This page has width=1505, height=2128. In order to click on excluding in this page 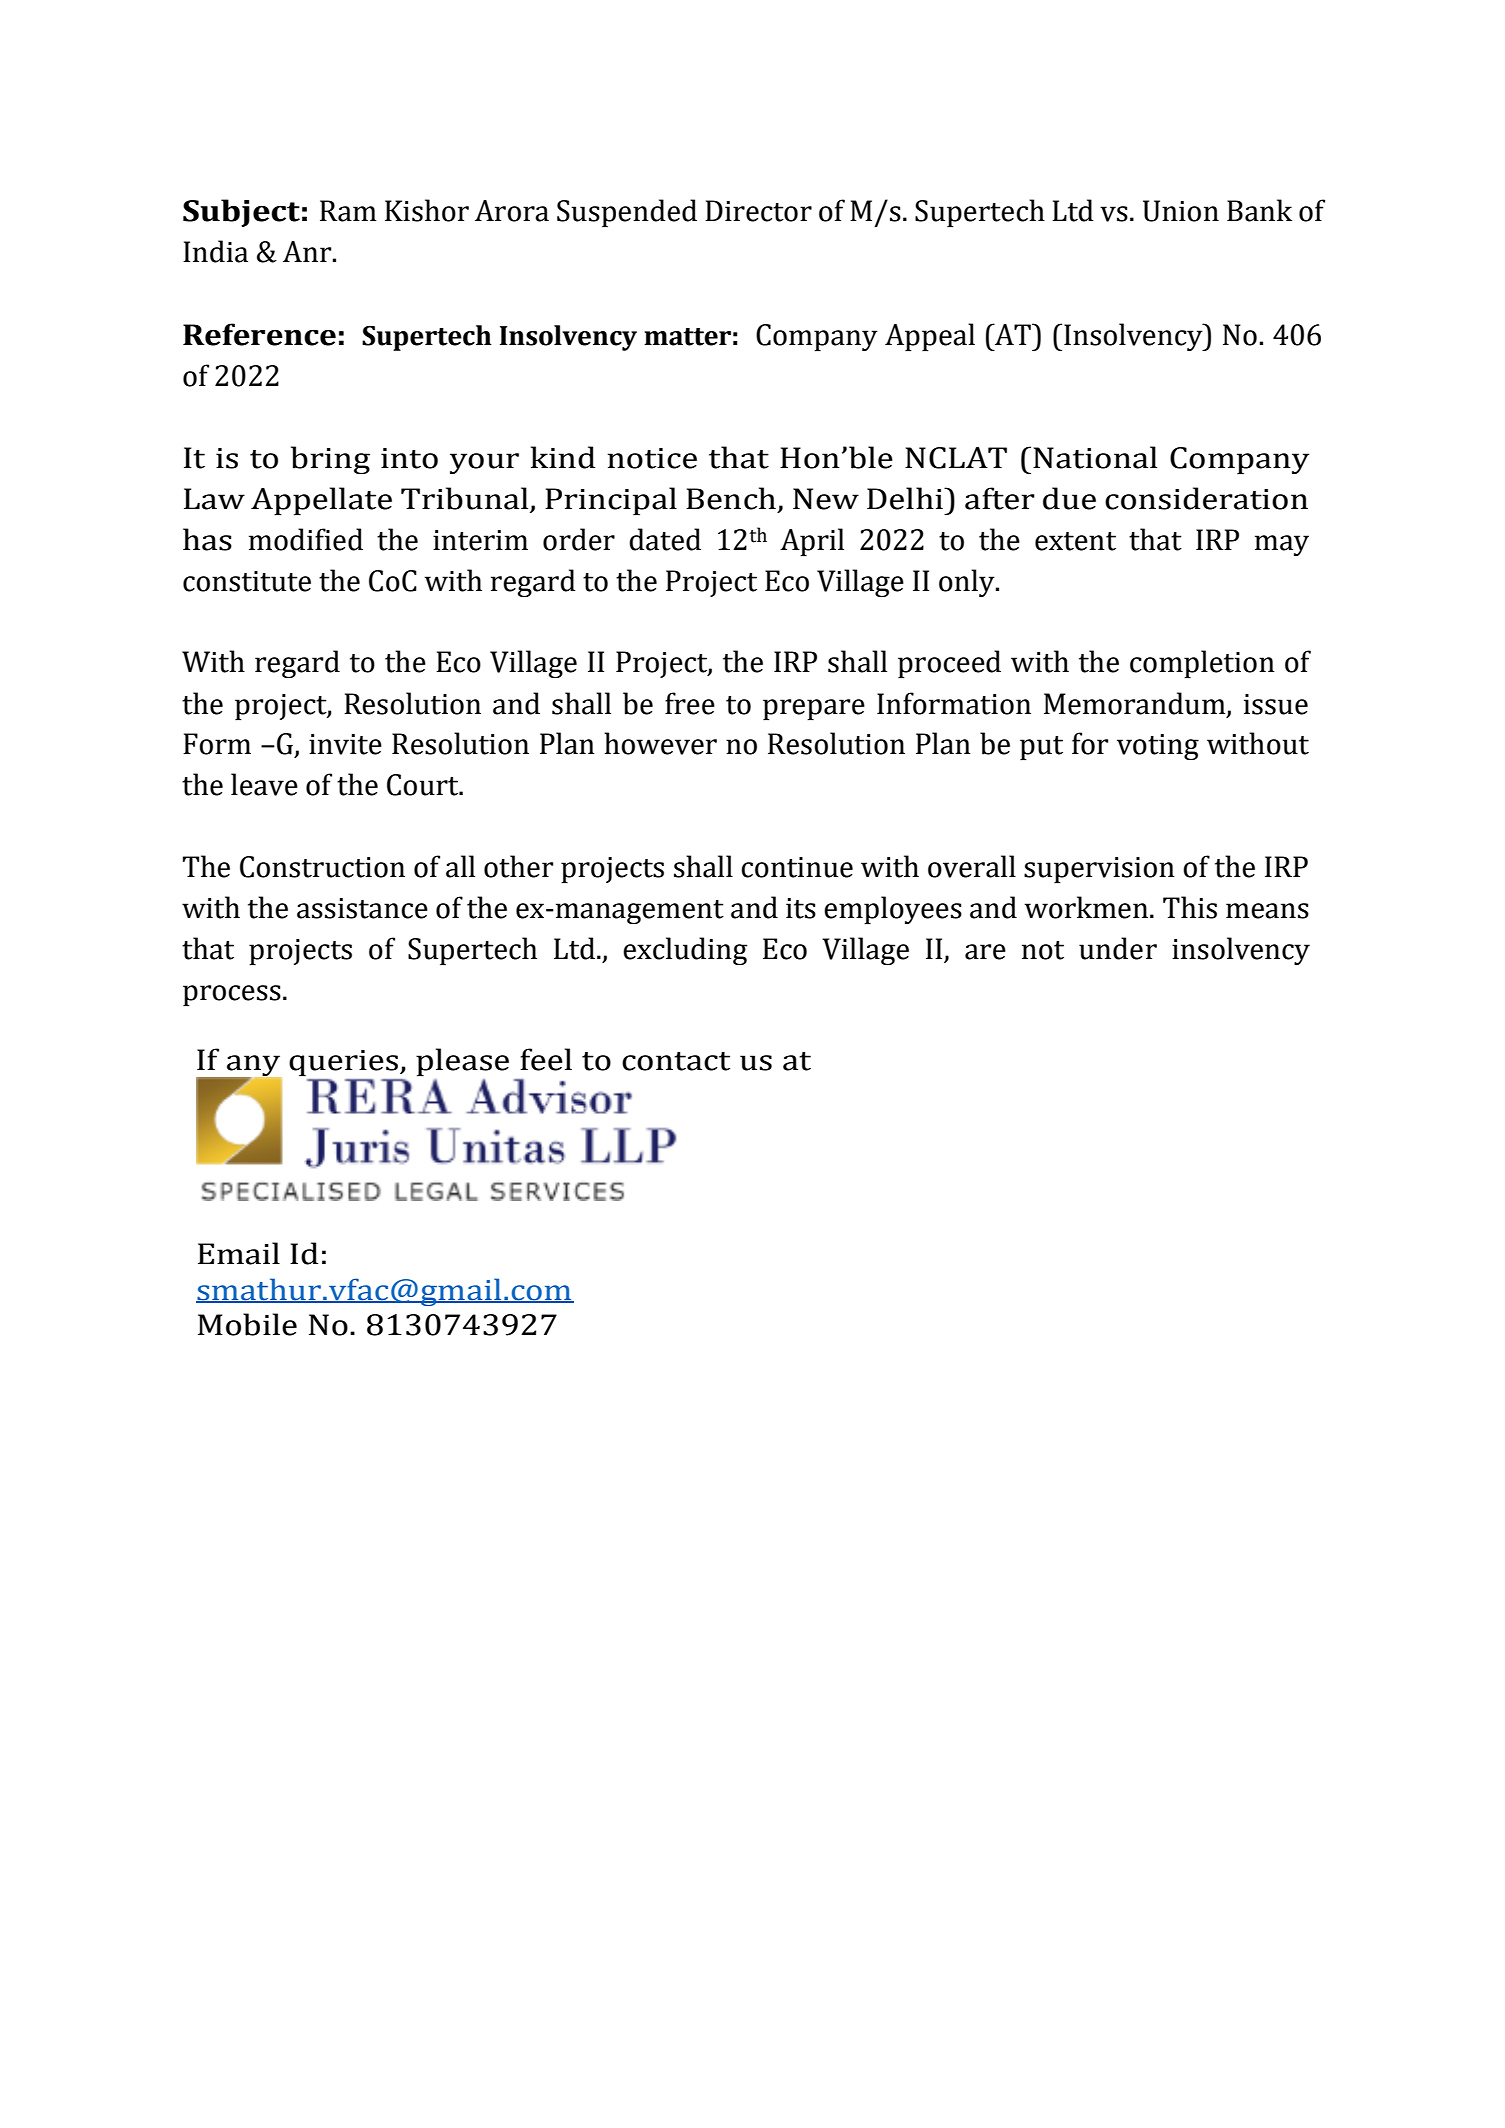, I will do `click(685, 951)`.
